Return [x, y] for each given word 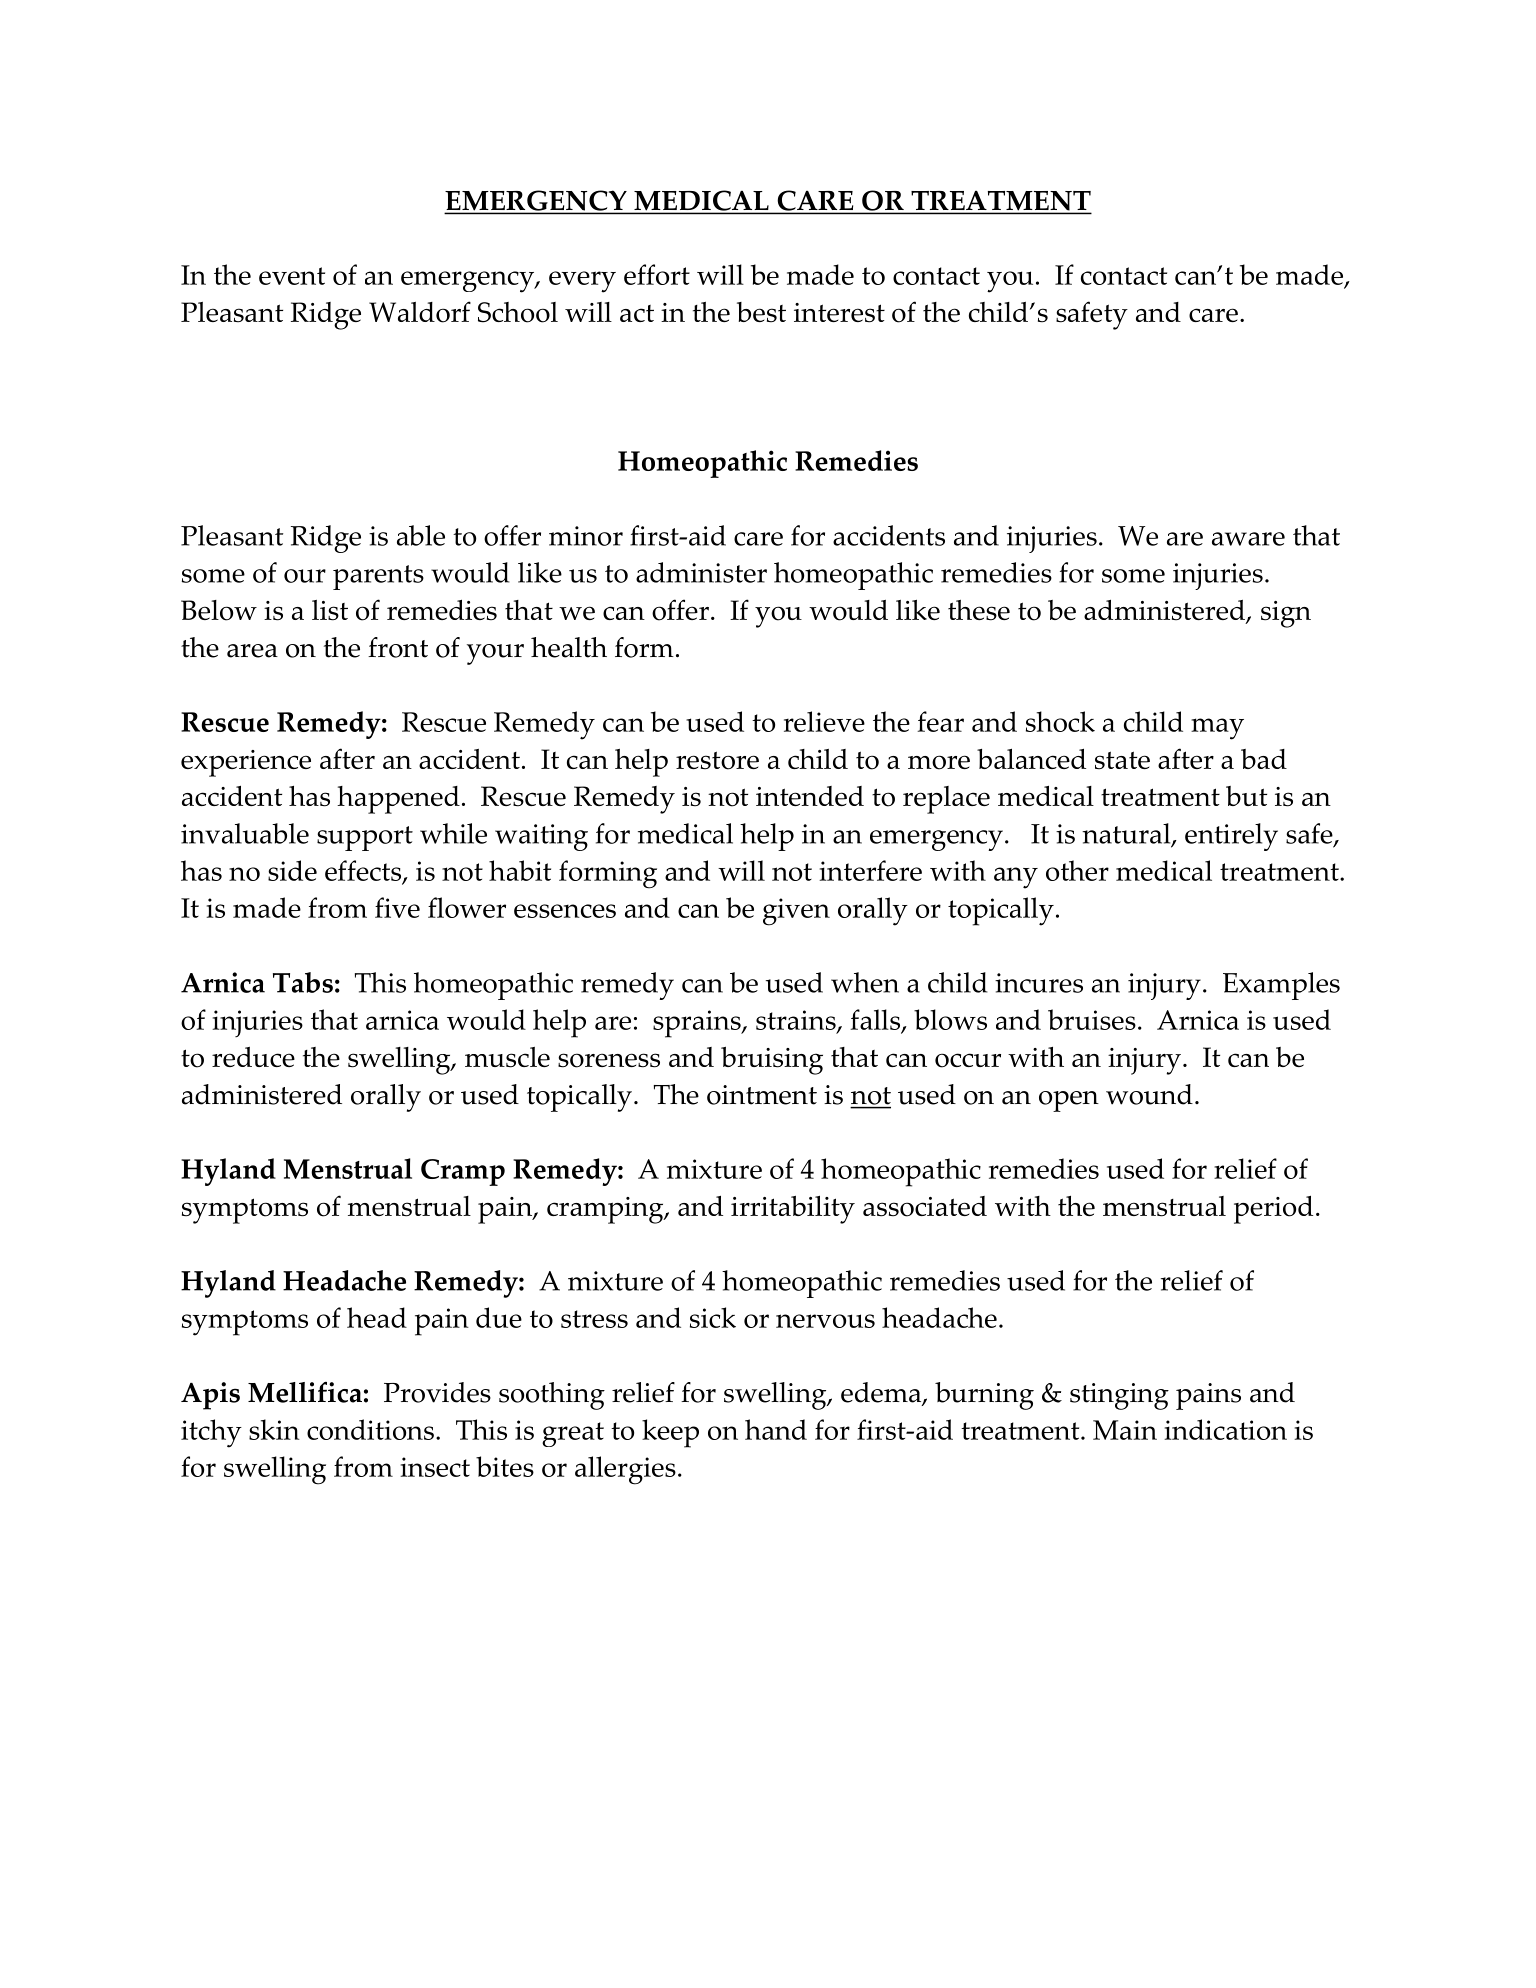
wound [1149, 1094]
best [761, 312]
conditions [370, 1429]
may [1217, 729]
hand [776, 1429]
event [292, 276]
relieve [824, 721]
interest [839, 313]
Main [1125, 1430]
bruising [772, 1061]
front [398, 647]
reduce [253, 1057]
